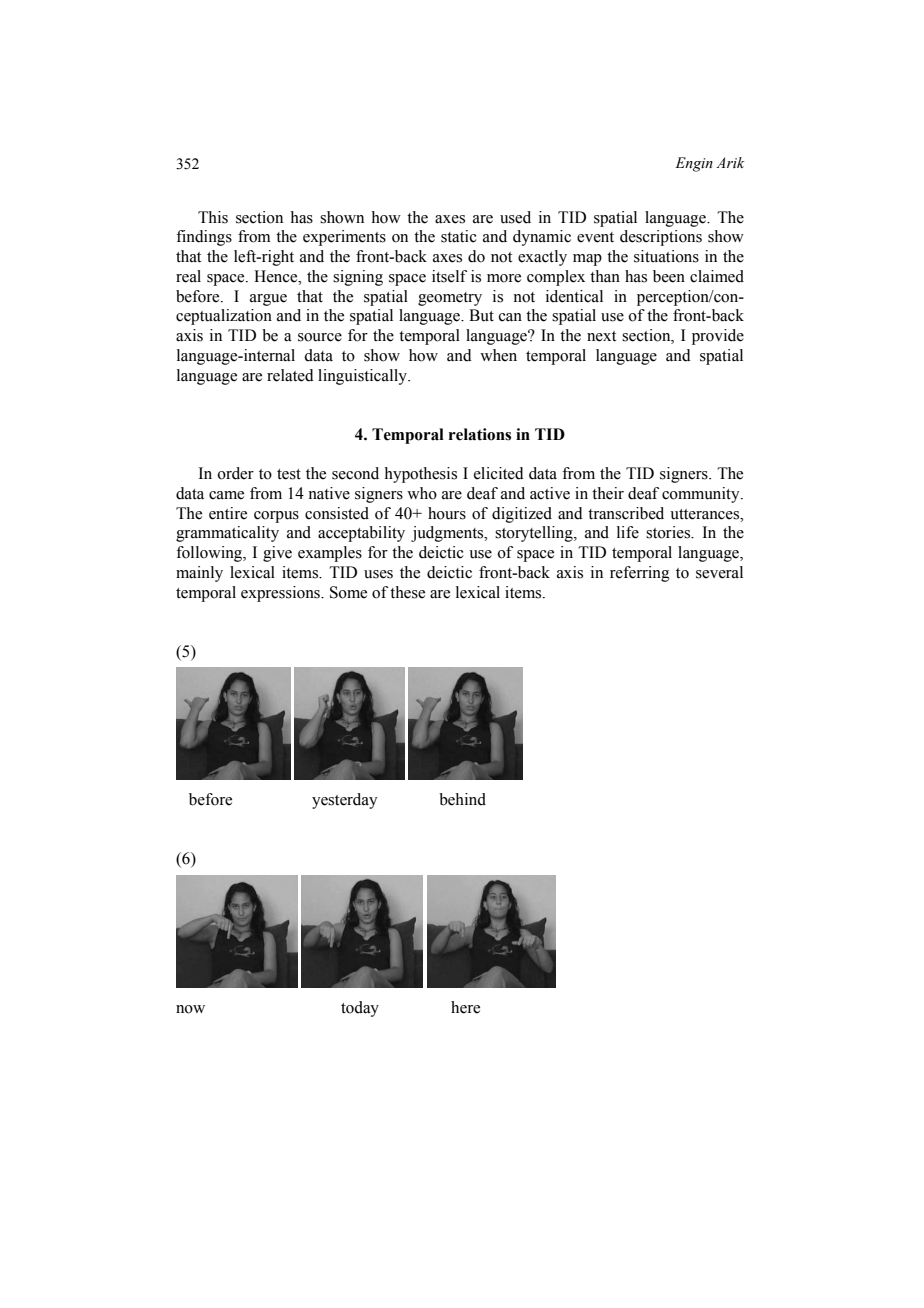 The height and width of the screenshot is (1308, 924). Describe the element at coordinates (694, 164) in the screenshot. I see `Engin` at that location.
